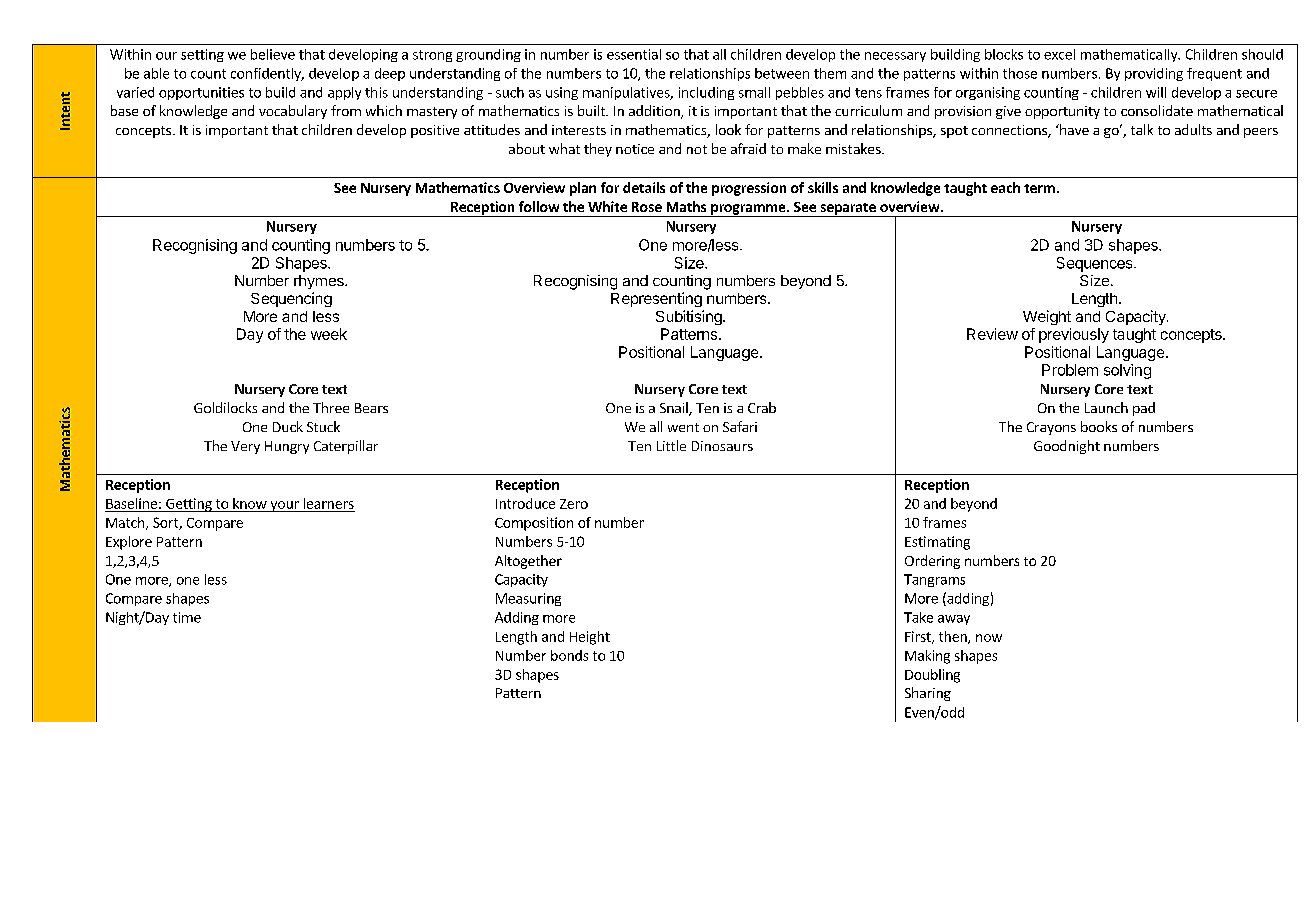 This screenshot has height=924, width=1308. I want to click on including, so click(706, 93).
